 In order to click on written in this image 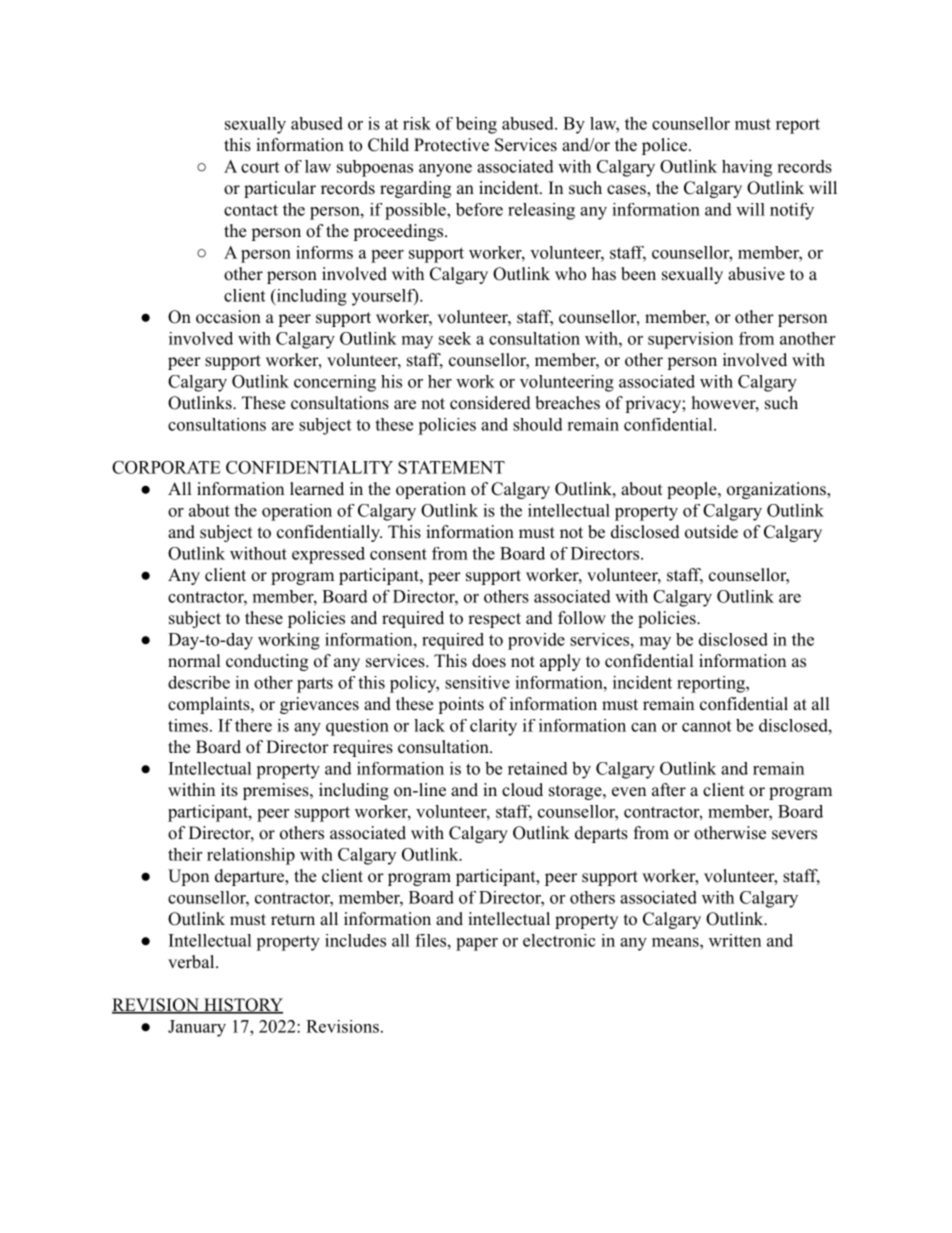, I will do `click(735, 940)`.
